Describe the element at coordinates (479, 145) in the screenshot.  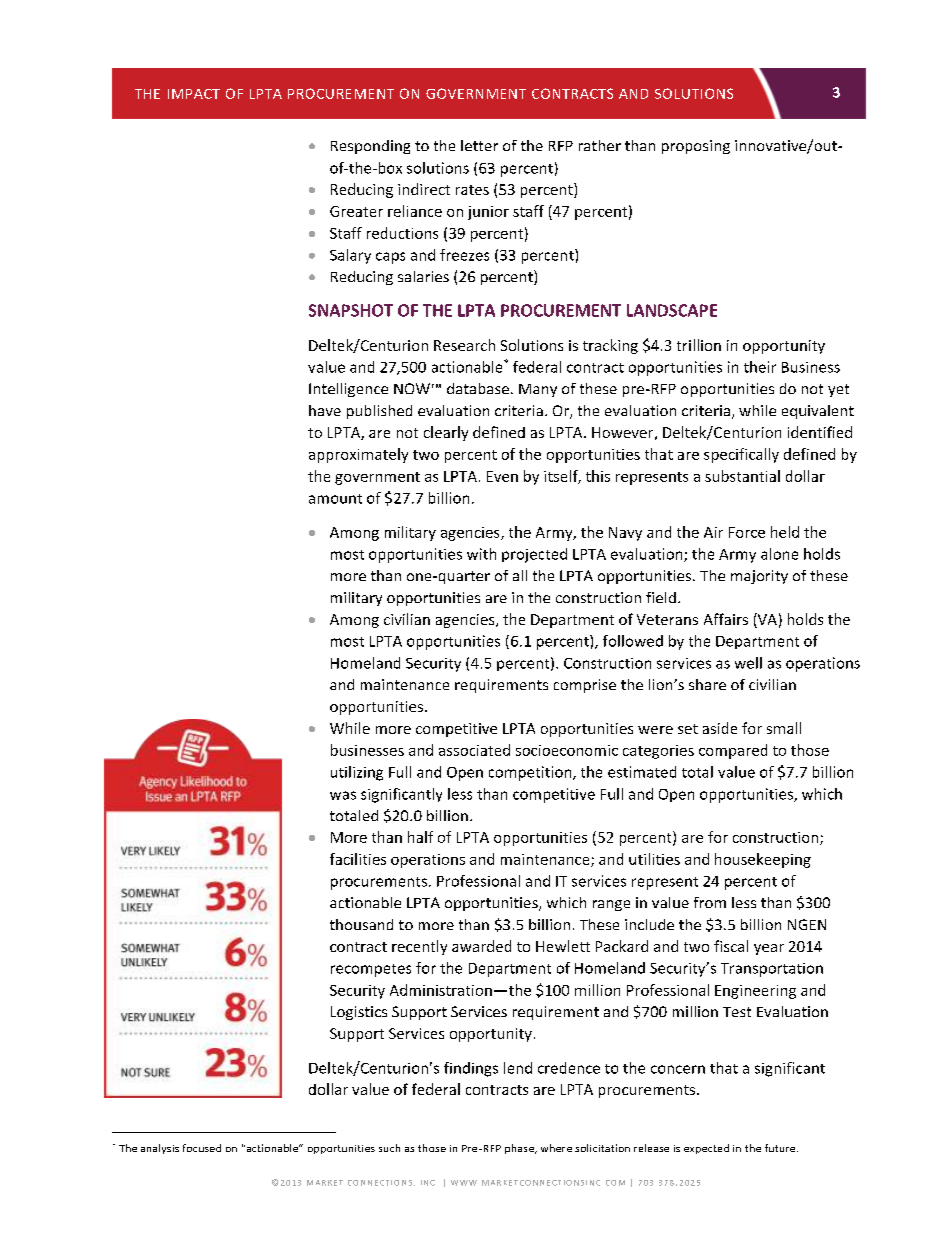
I see `letter` at that location.
